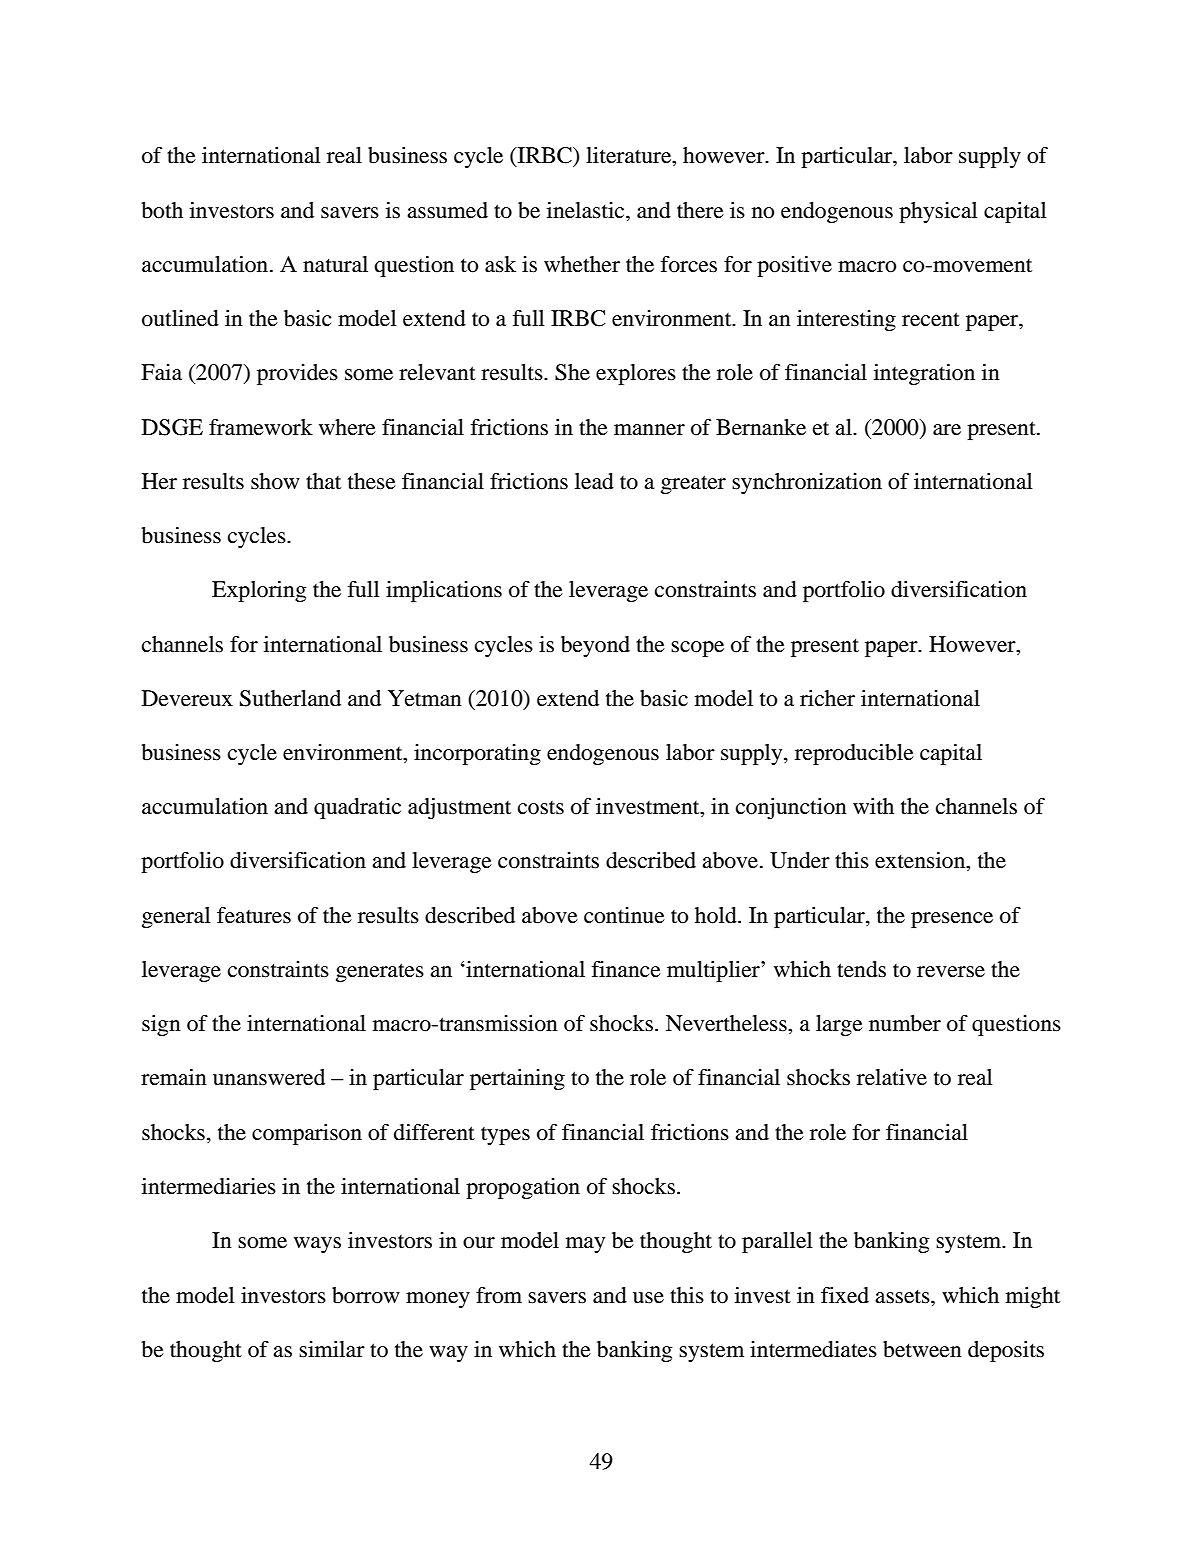 This page has width=1203, height=1557. What do you see at coordinates (332, 1349) in the page?
I see `similar` at bounding box center [332, 1349].
